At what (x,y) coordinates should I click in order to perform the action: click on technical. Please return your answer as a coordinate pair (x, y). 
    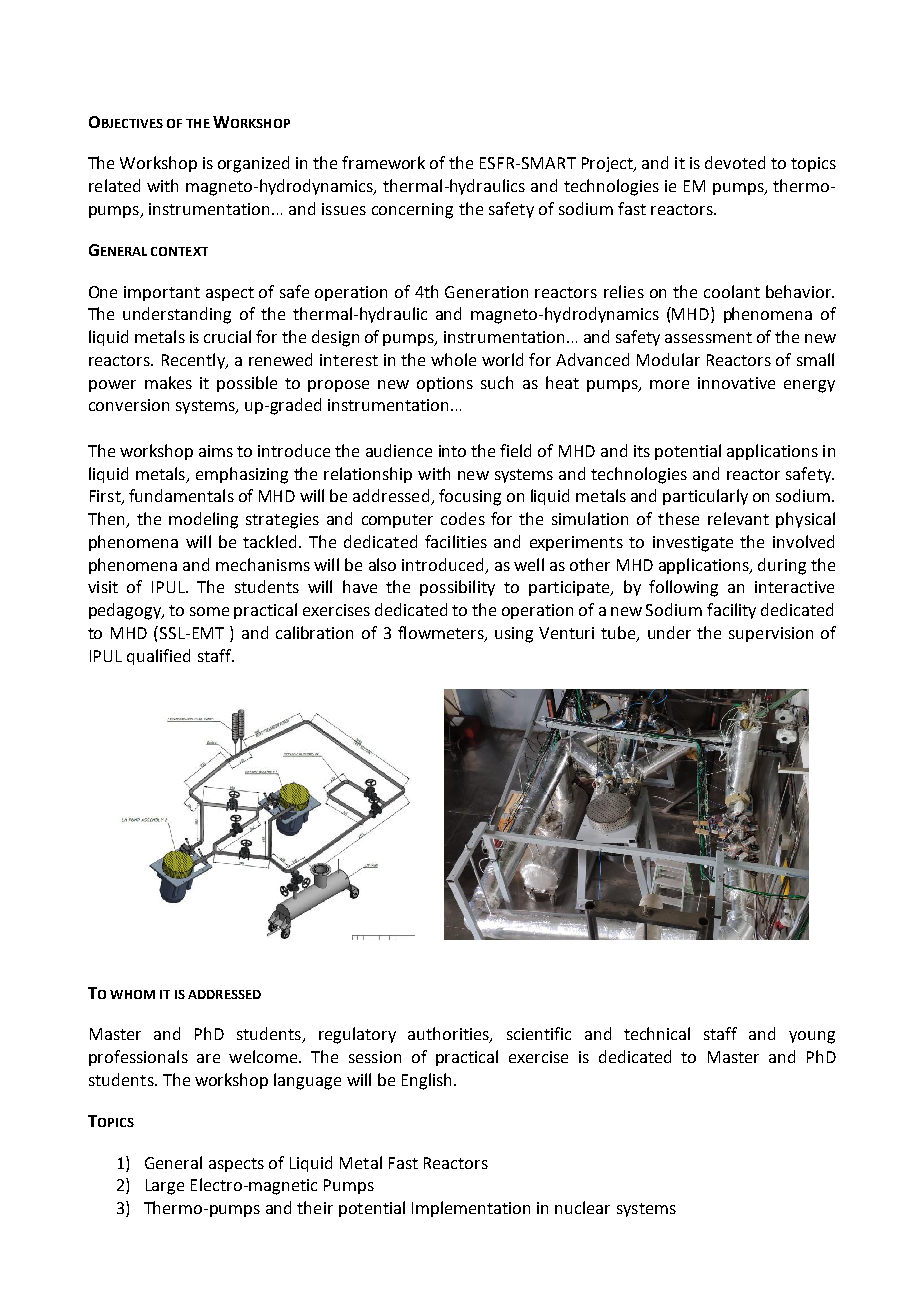
    Looking at the image, I should click on (657, 1033).
